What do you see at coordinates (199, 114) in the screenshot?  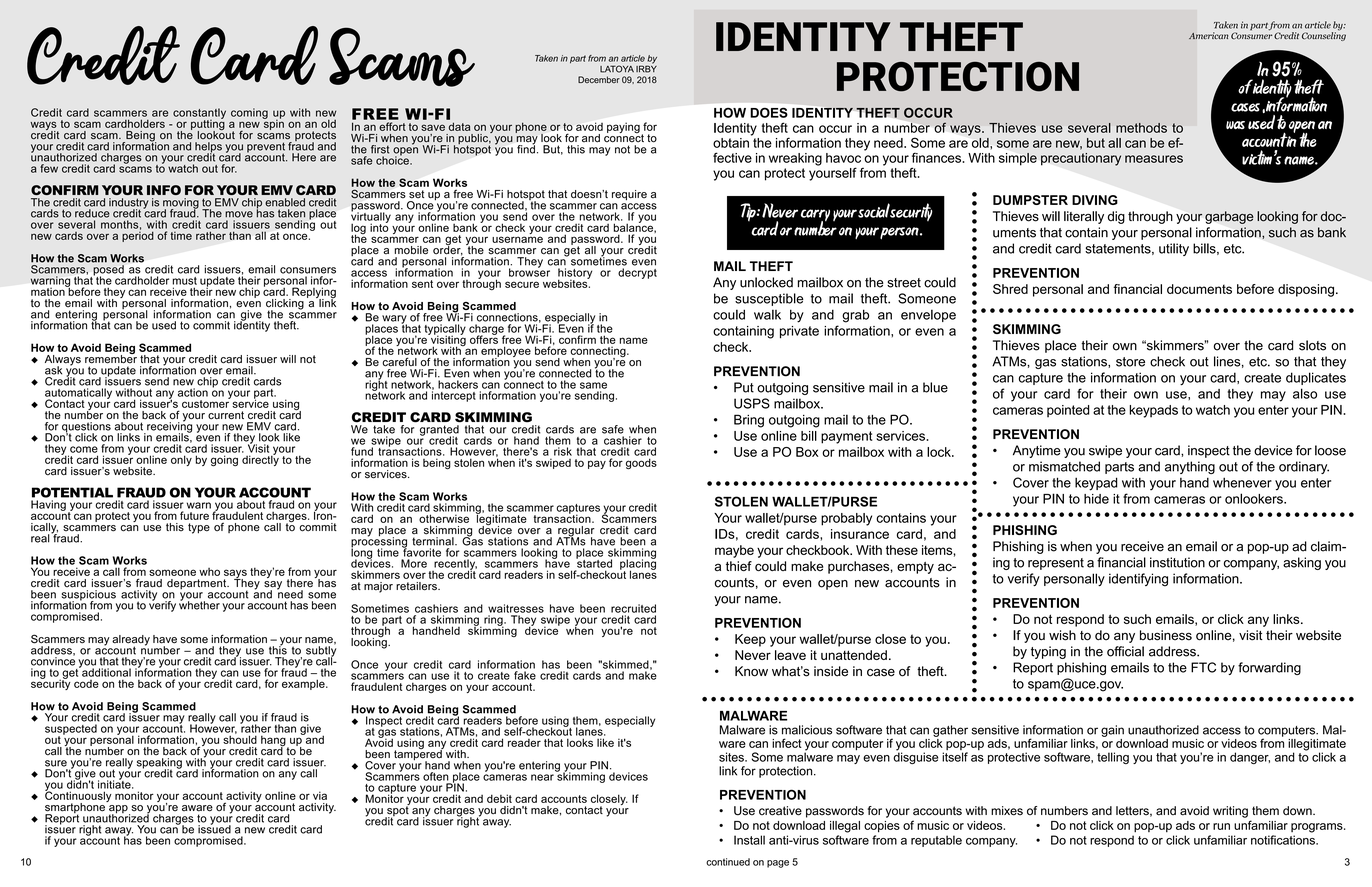 I see `constantly` at bounding box center [199, 114].
